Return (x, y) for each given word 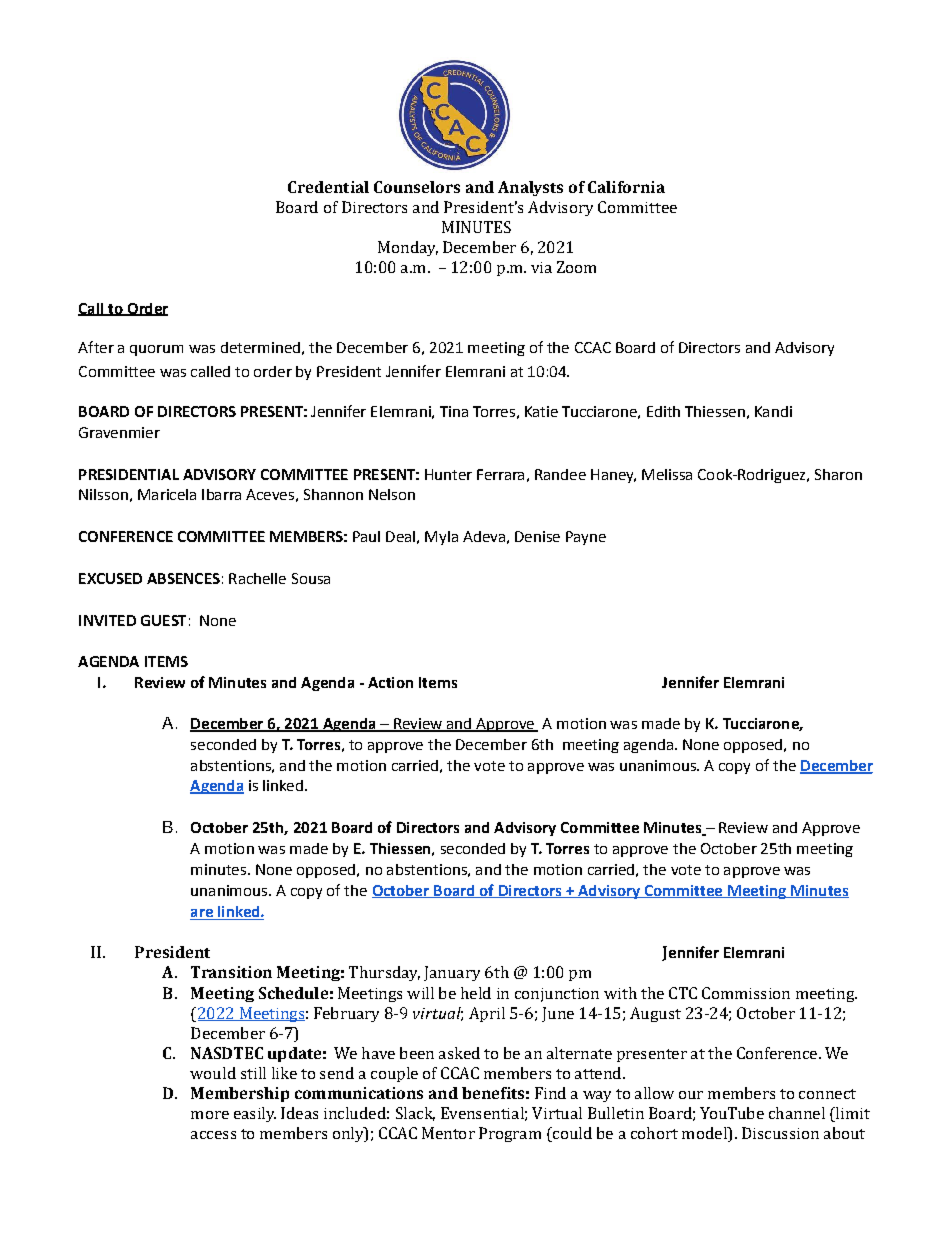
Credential (328, 187)
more (210, 1115)
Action (390, 682)
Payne (586, 538)
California (626, 187)
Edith (663, 411)
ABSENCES (183, 578)
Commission (746, 993)
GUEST (163, 620)
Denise (537, 536)
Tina (454, 411)
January (452, 973)
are (202, 914)
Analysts (530, 188)
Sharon (838, 474)
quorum (156, 350)
